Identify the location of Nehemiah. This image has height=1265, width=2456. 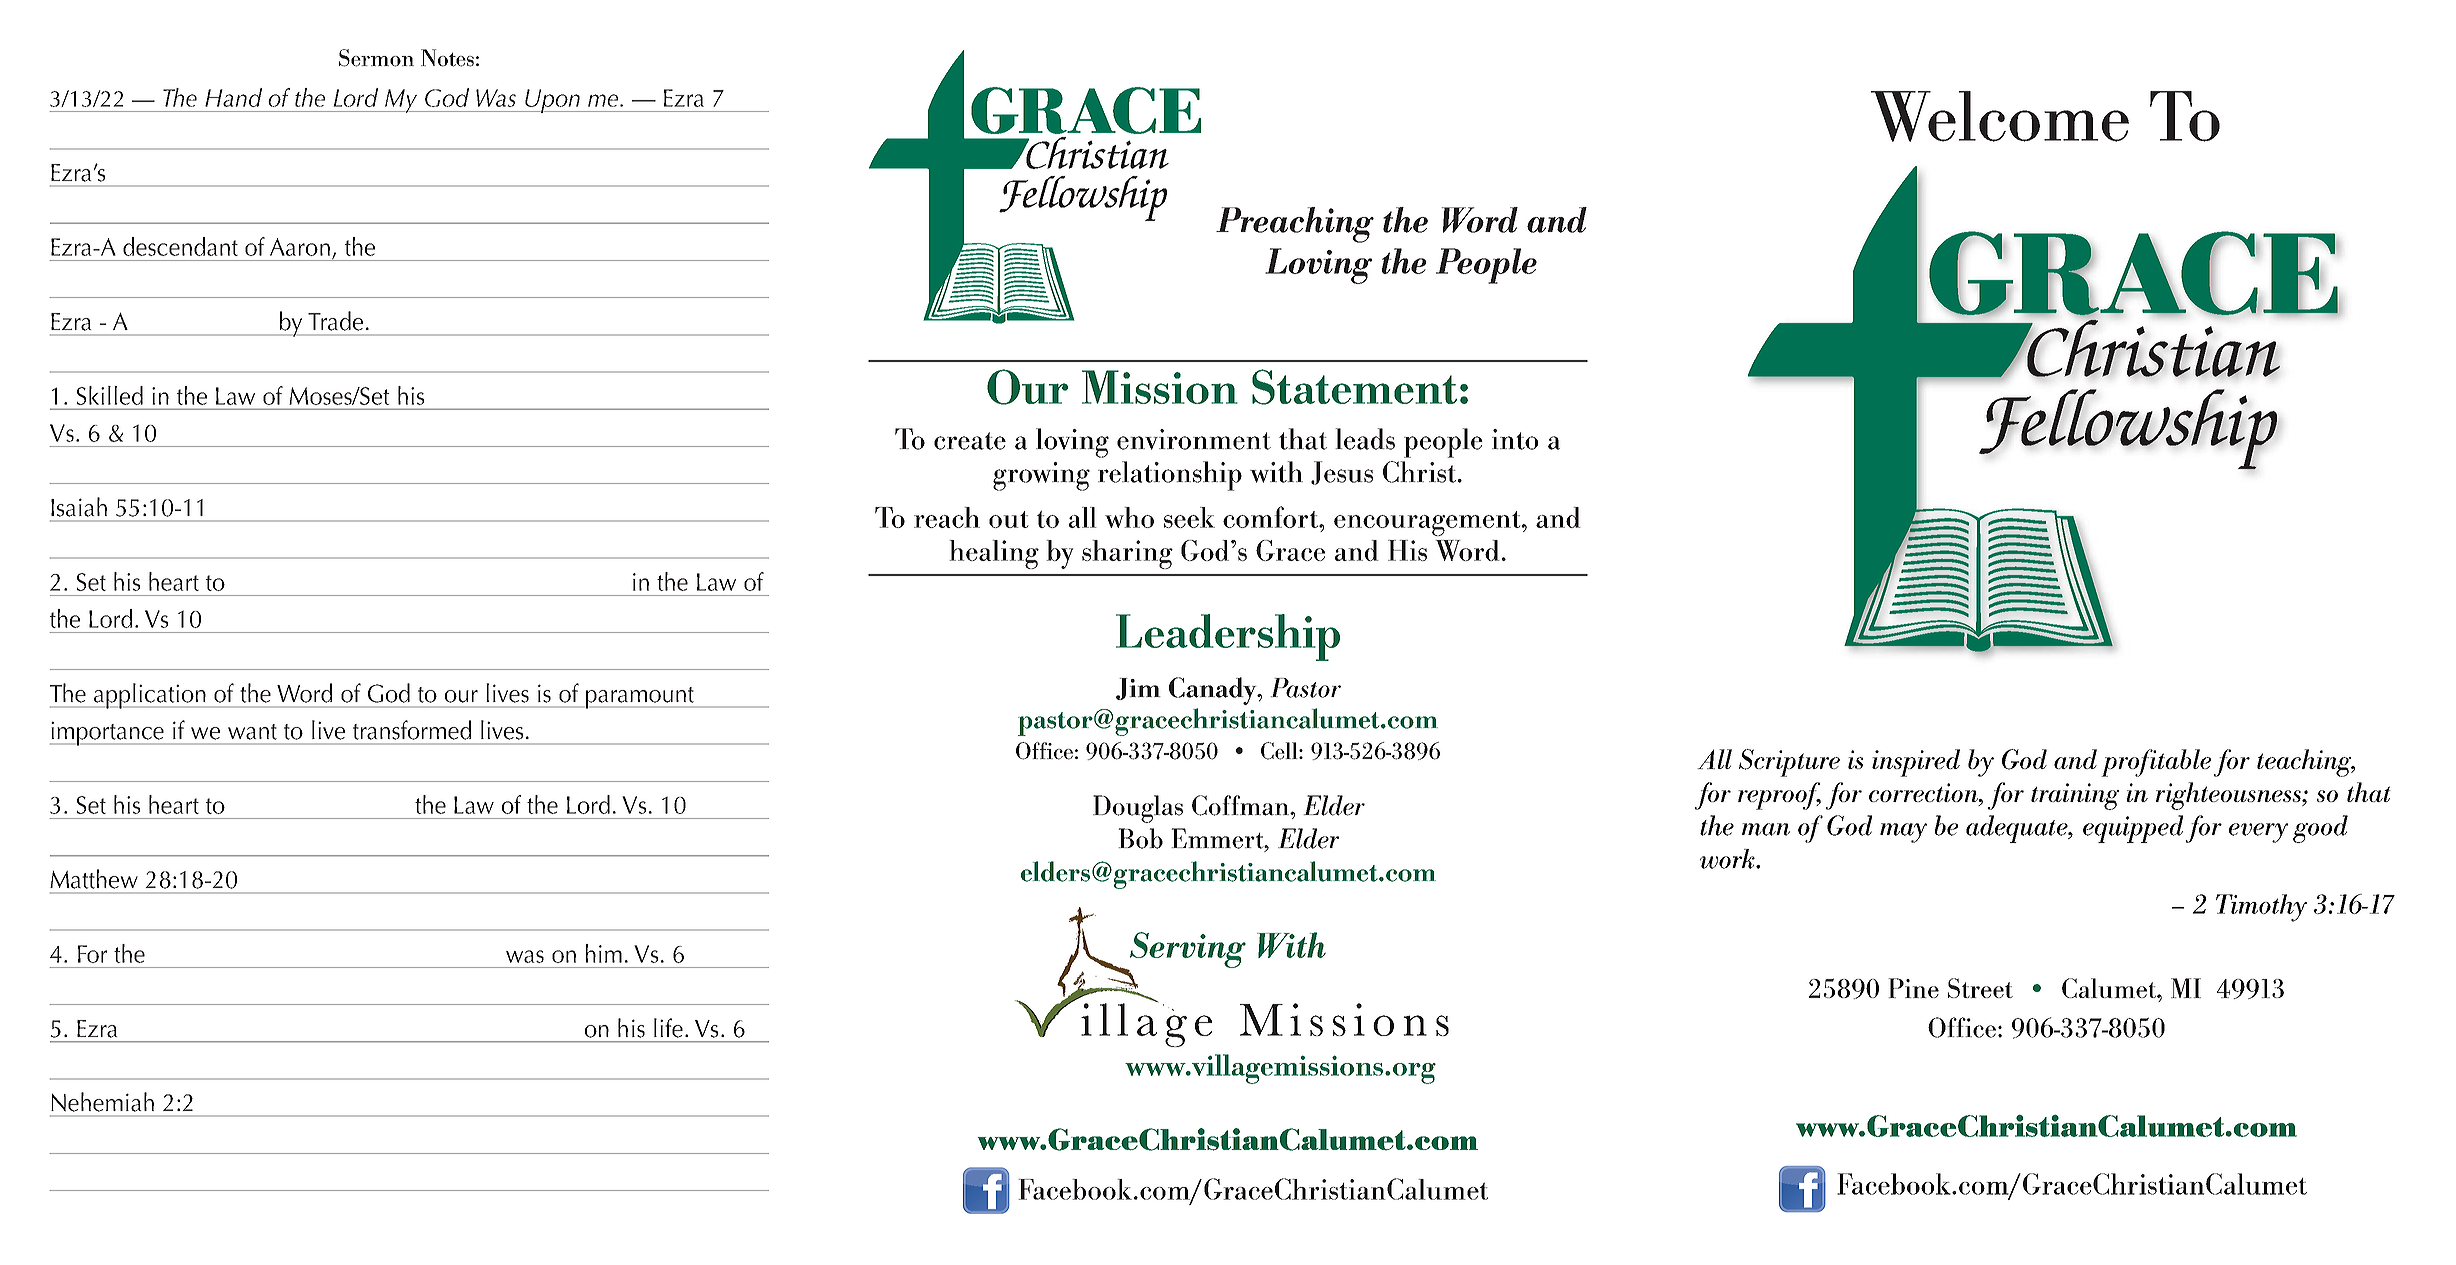
(102, 1102).
